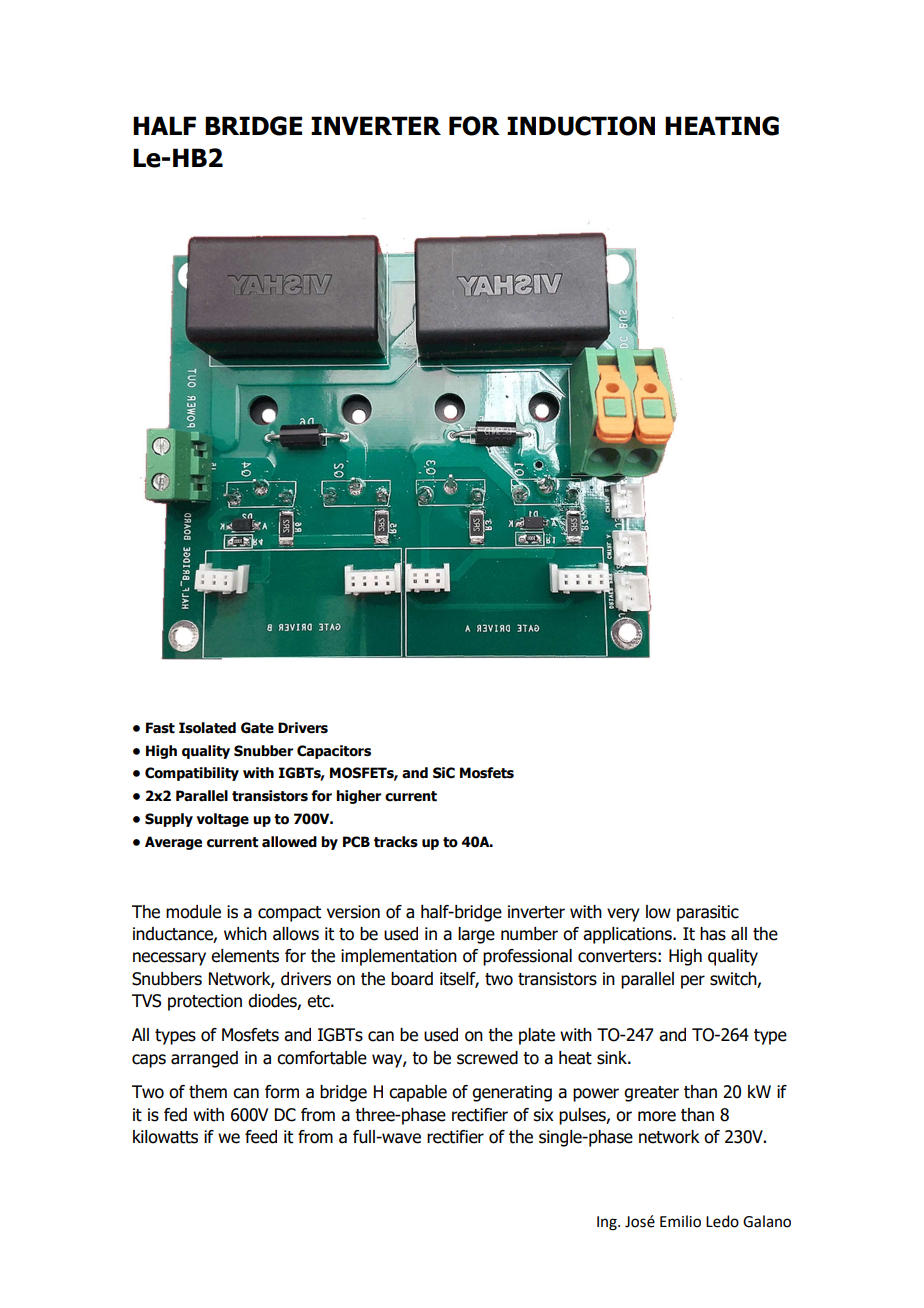  What do you see at coordinates (356, 842) in the screenshot?
I see `PCB` at bounding box center [356, 842].
